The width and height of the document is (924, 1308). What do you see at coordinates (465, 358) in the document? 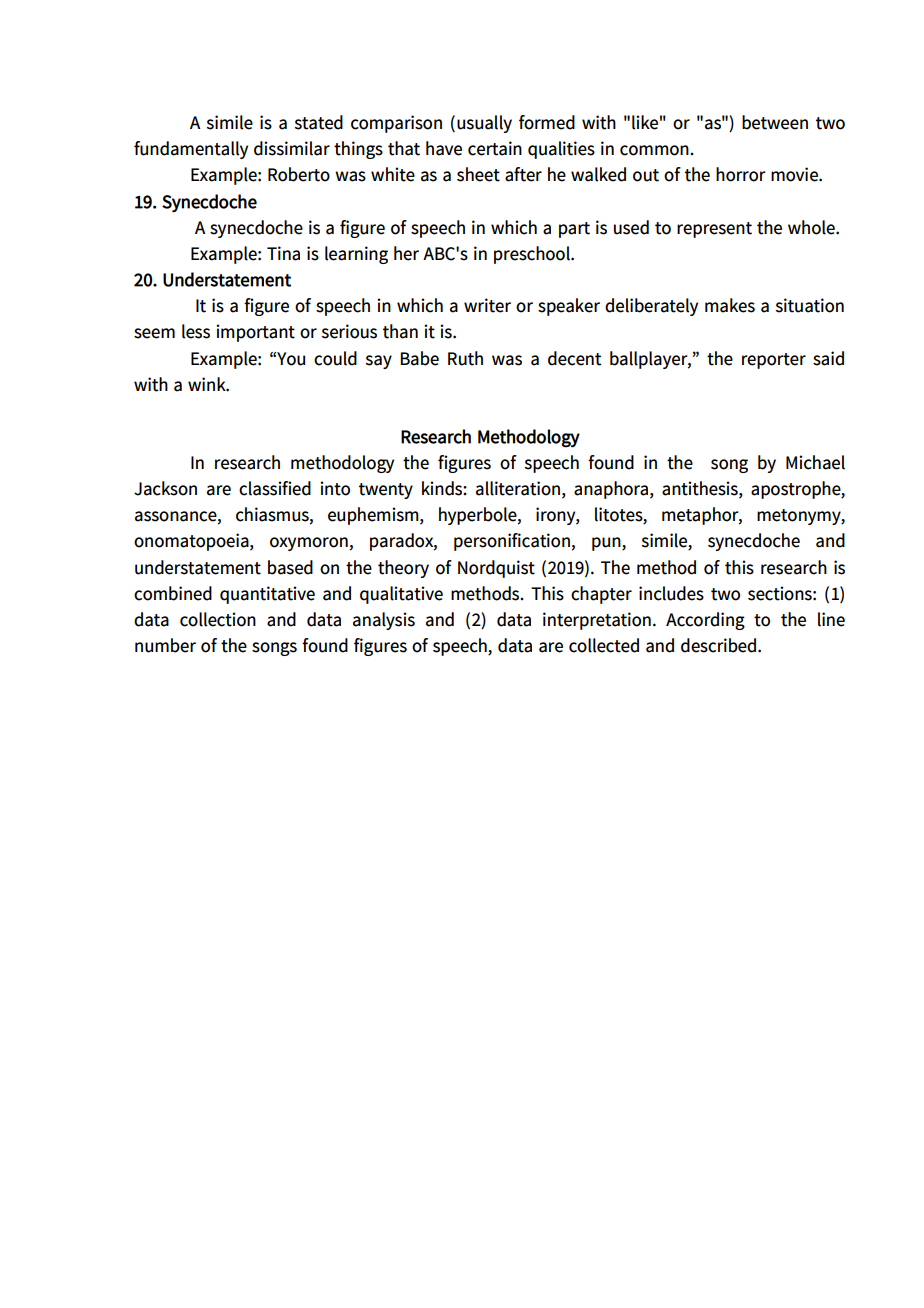
I see `Ruth` at bounding box center [465, 358].
